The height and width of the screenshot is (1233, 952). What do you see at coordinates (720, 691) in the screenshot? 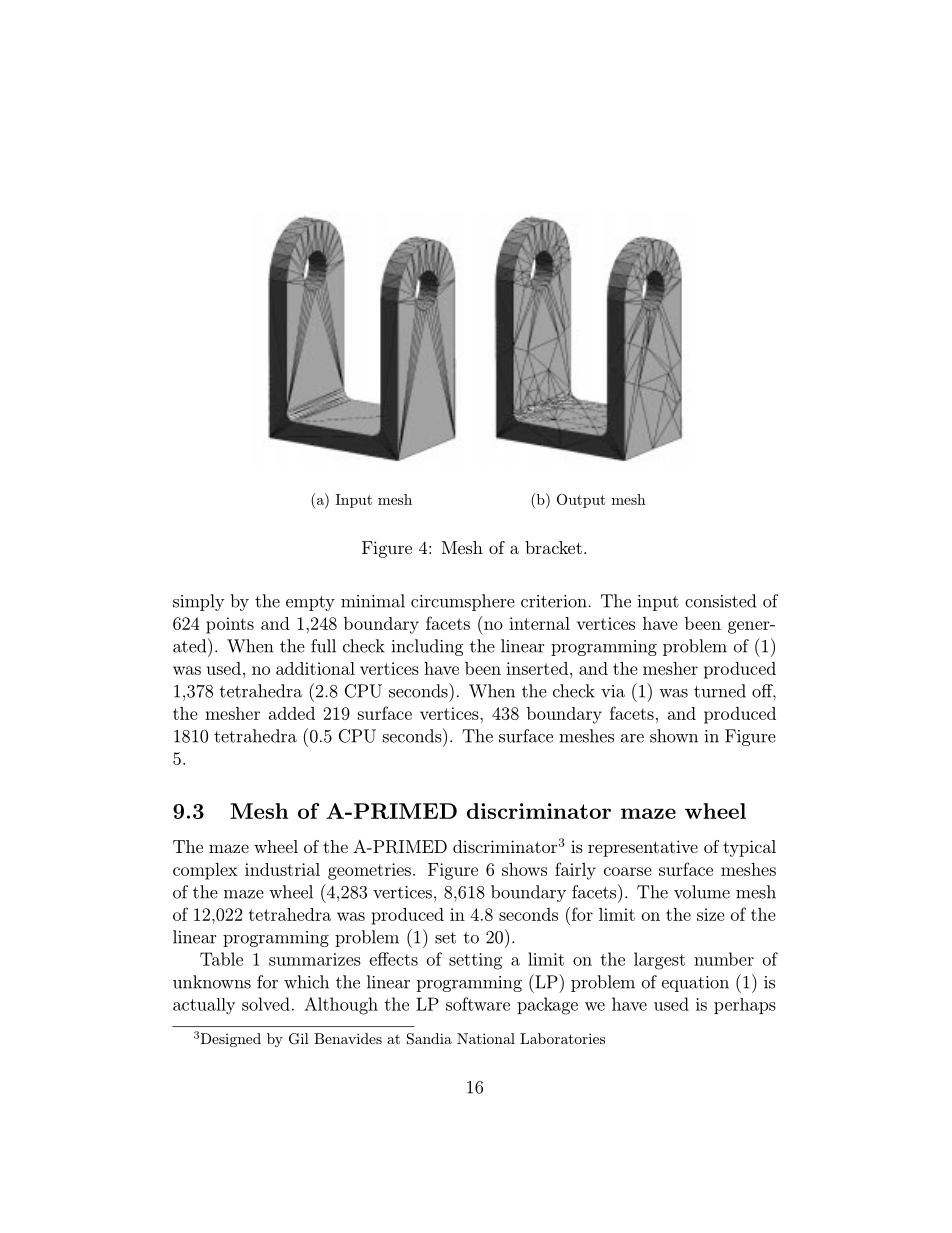
I see `turned` at bounding box center [720, 691].
